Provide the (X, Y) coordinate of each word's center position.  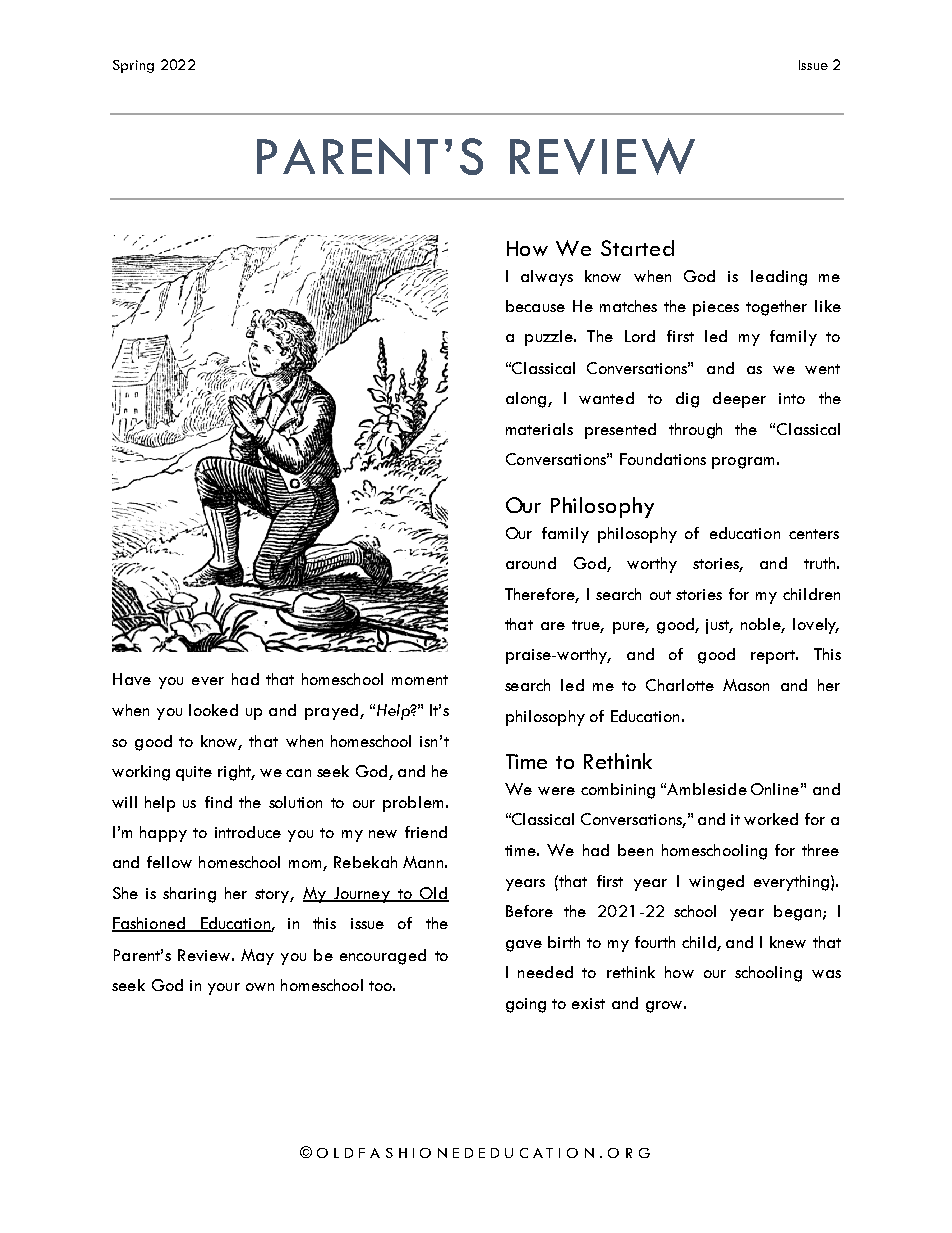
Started (637, 248)
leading (779, 278)
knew (788, 942)
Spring (133, 66)
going (526, 1005)
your (224, 989)
